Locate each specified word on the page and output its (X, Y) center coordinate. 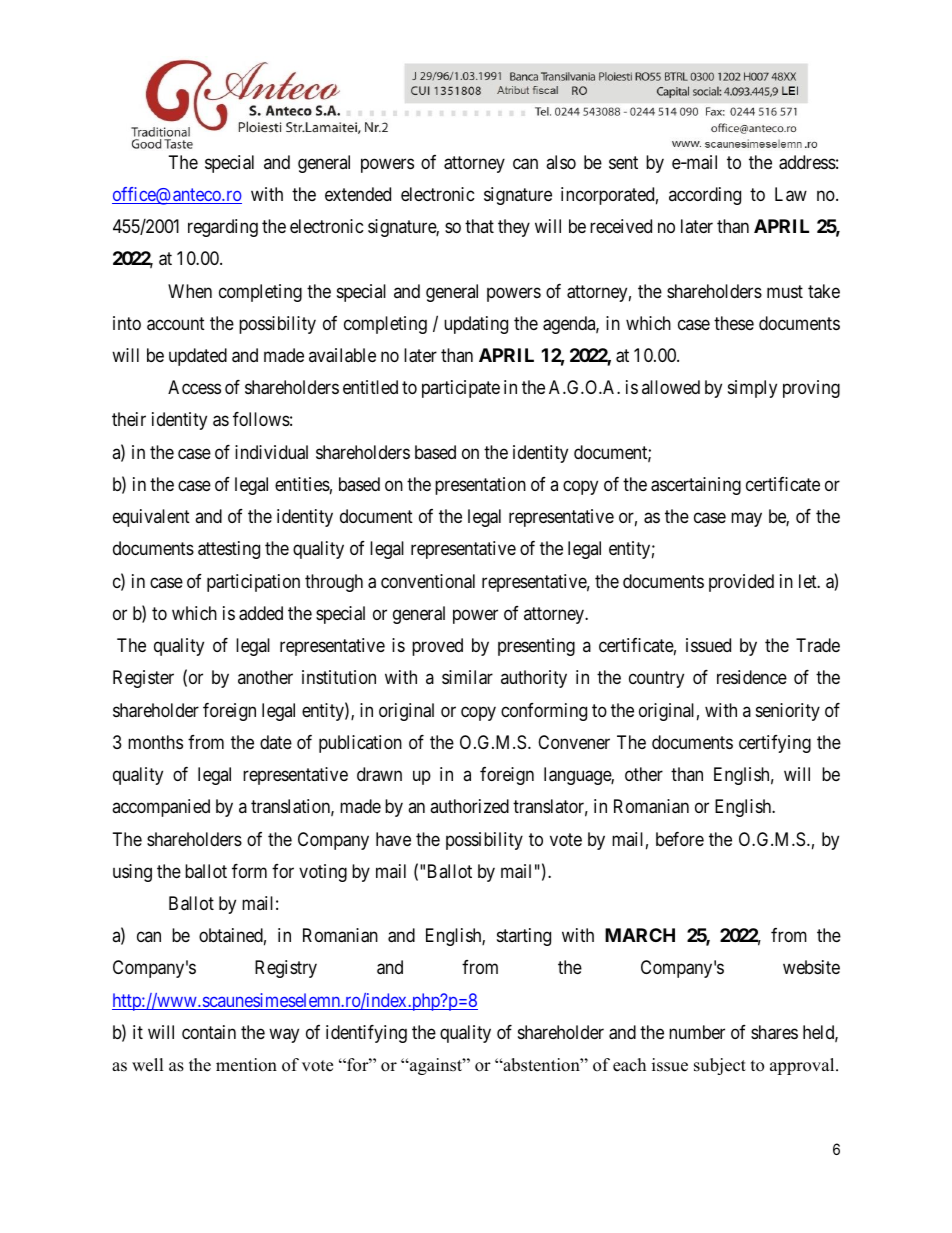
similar (467, 677)
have (393, 839)
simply (752, 389)
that (479, 226)
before (680, 839)
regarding (223, 228)
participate (461, 389)
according (705, 196)
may (746, 520)
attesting (229, 550)
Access (194, 387)
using (132, 873)
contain (209, 1032)
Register (143, 679)
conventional (428, 581)
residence (752, 677)
